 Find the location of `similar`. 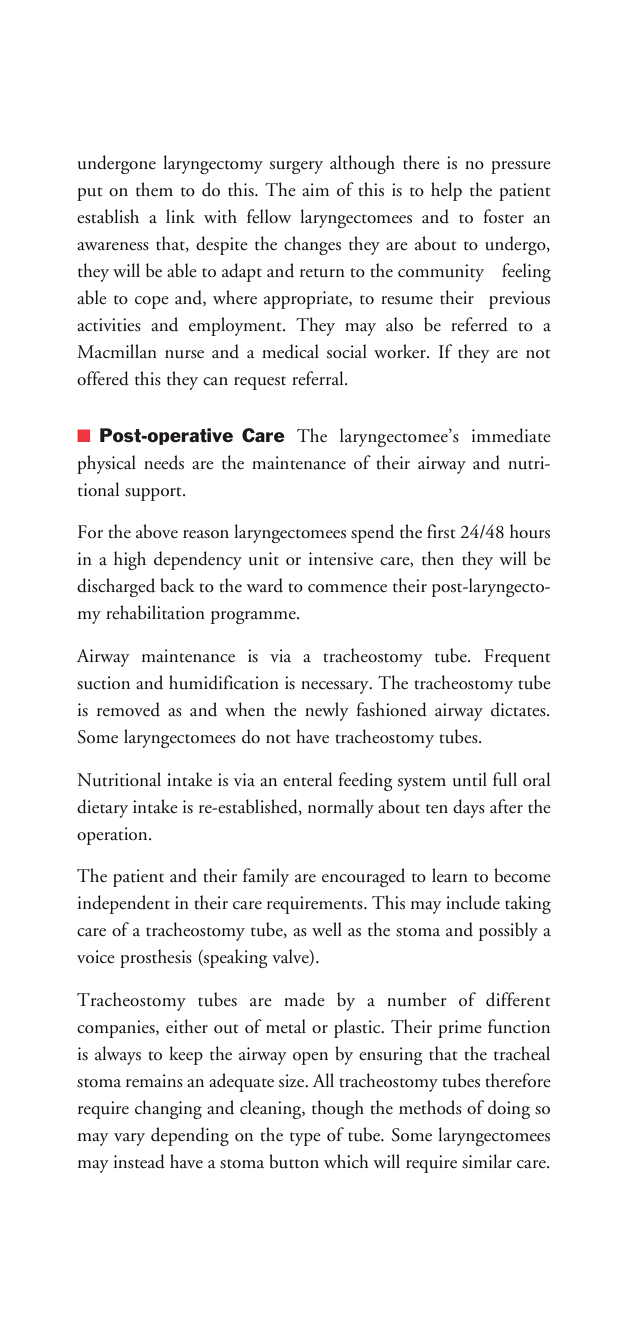

similar is located at coordinates (487, 1161).
